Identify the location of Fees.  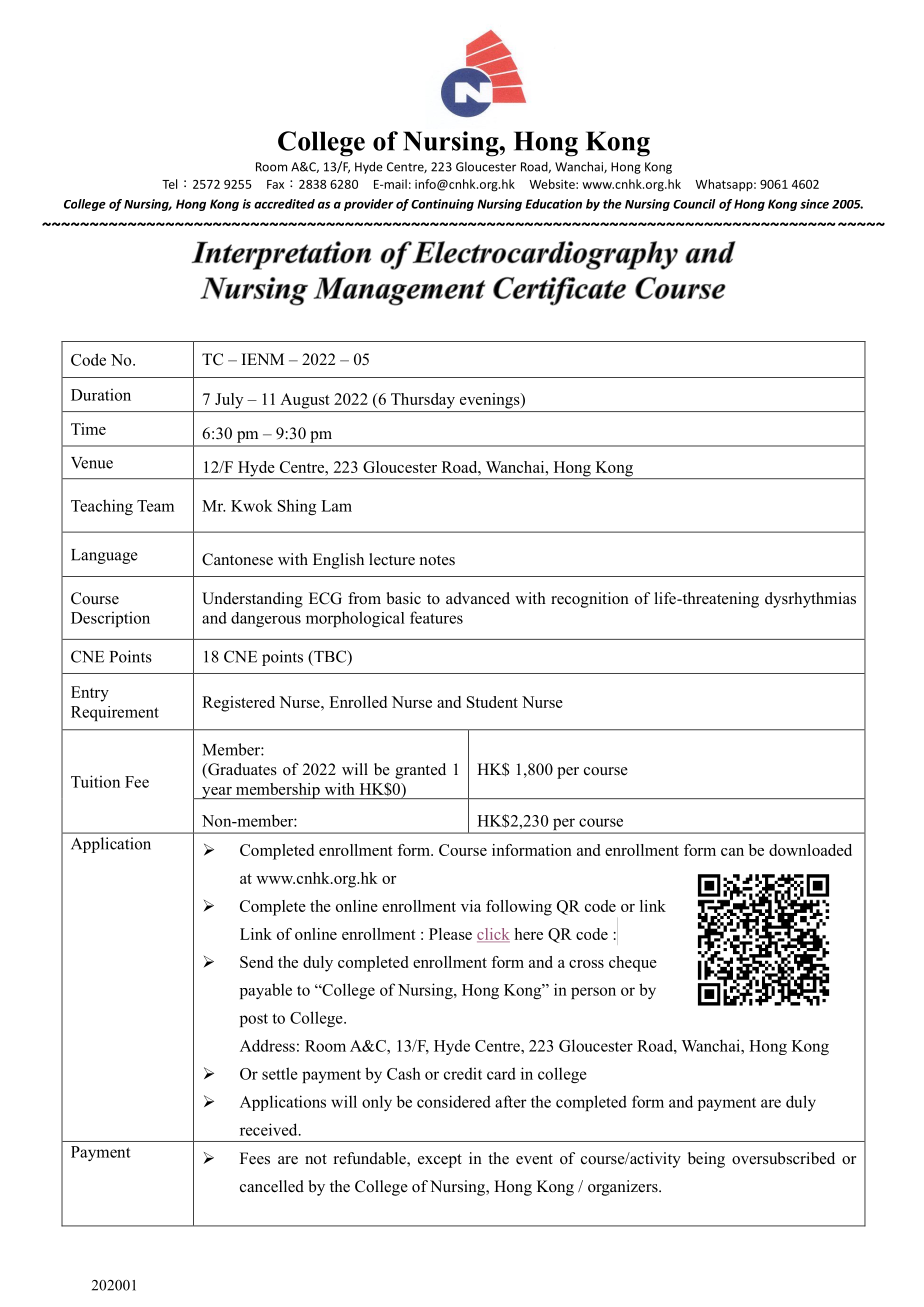
(255, 1158).
